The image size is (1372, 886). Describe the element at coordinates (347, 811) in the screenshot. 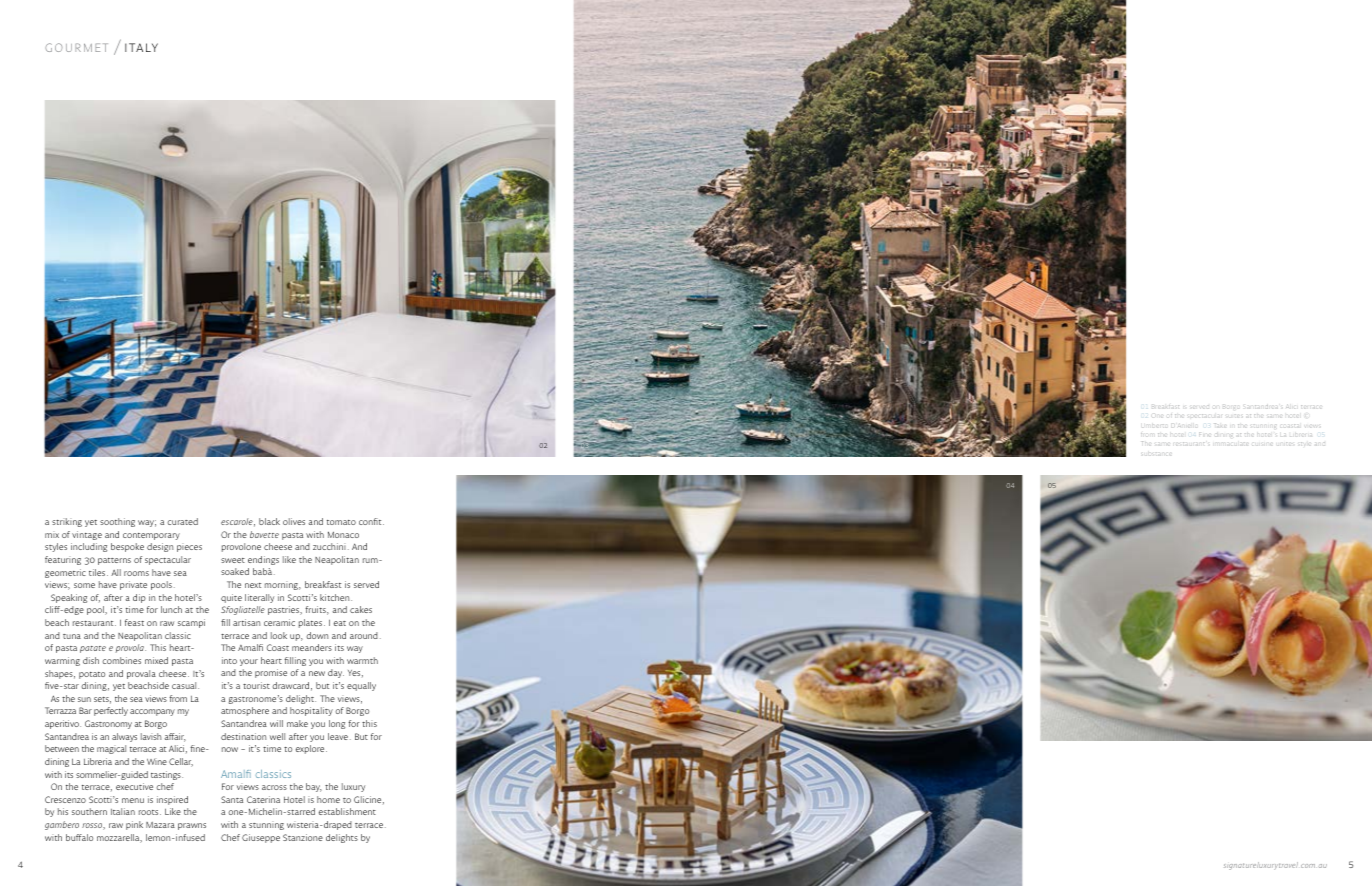

I see `establishment` at that location.
